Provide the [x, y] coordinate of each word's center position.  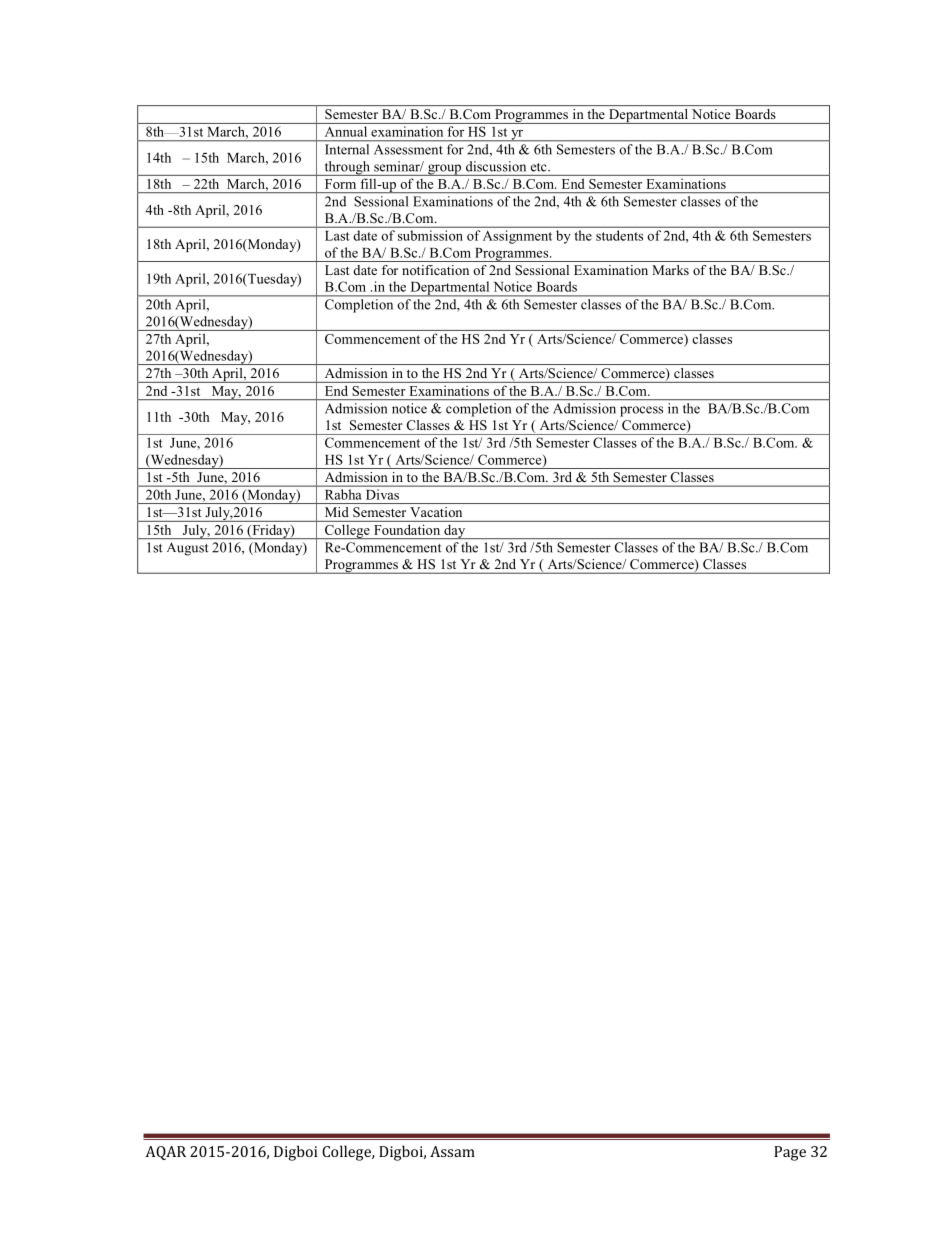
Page [790, 1153]
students [619, 235]
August [187, 549]
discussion [496, 166]
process [641, 411]
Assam [452, 1151]
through [347, 168]
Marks [670, 270]
